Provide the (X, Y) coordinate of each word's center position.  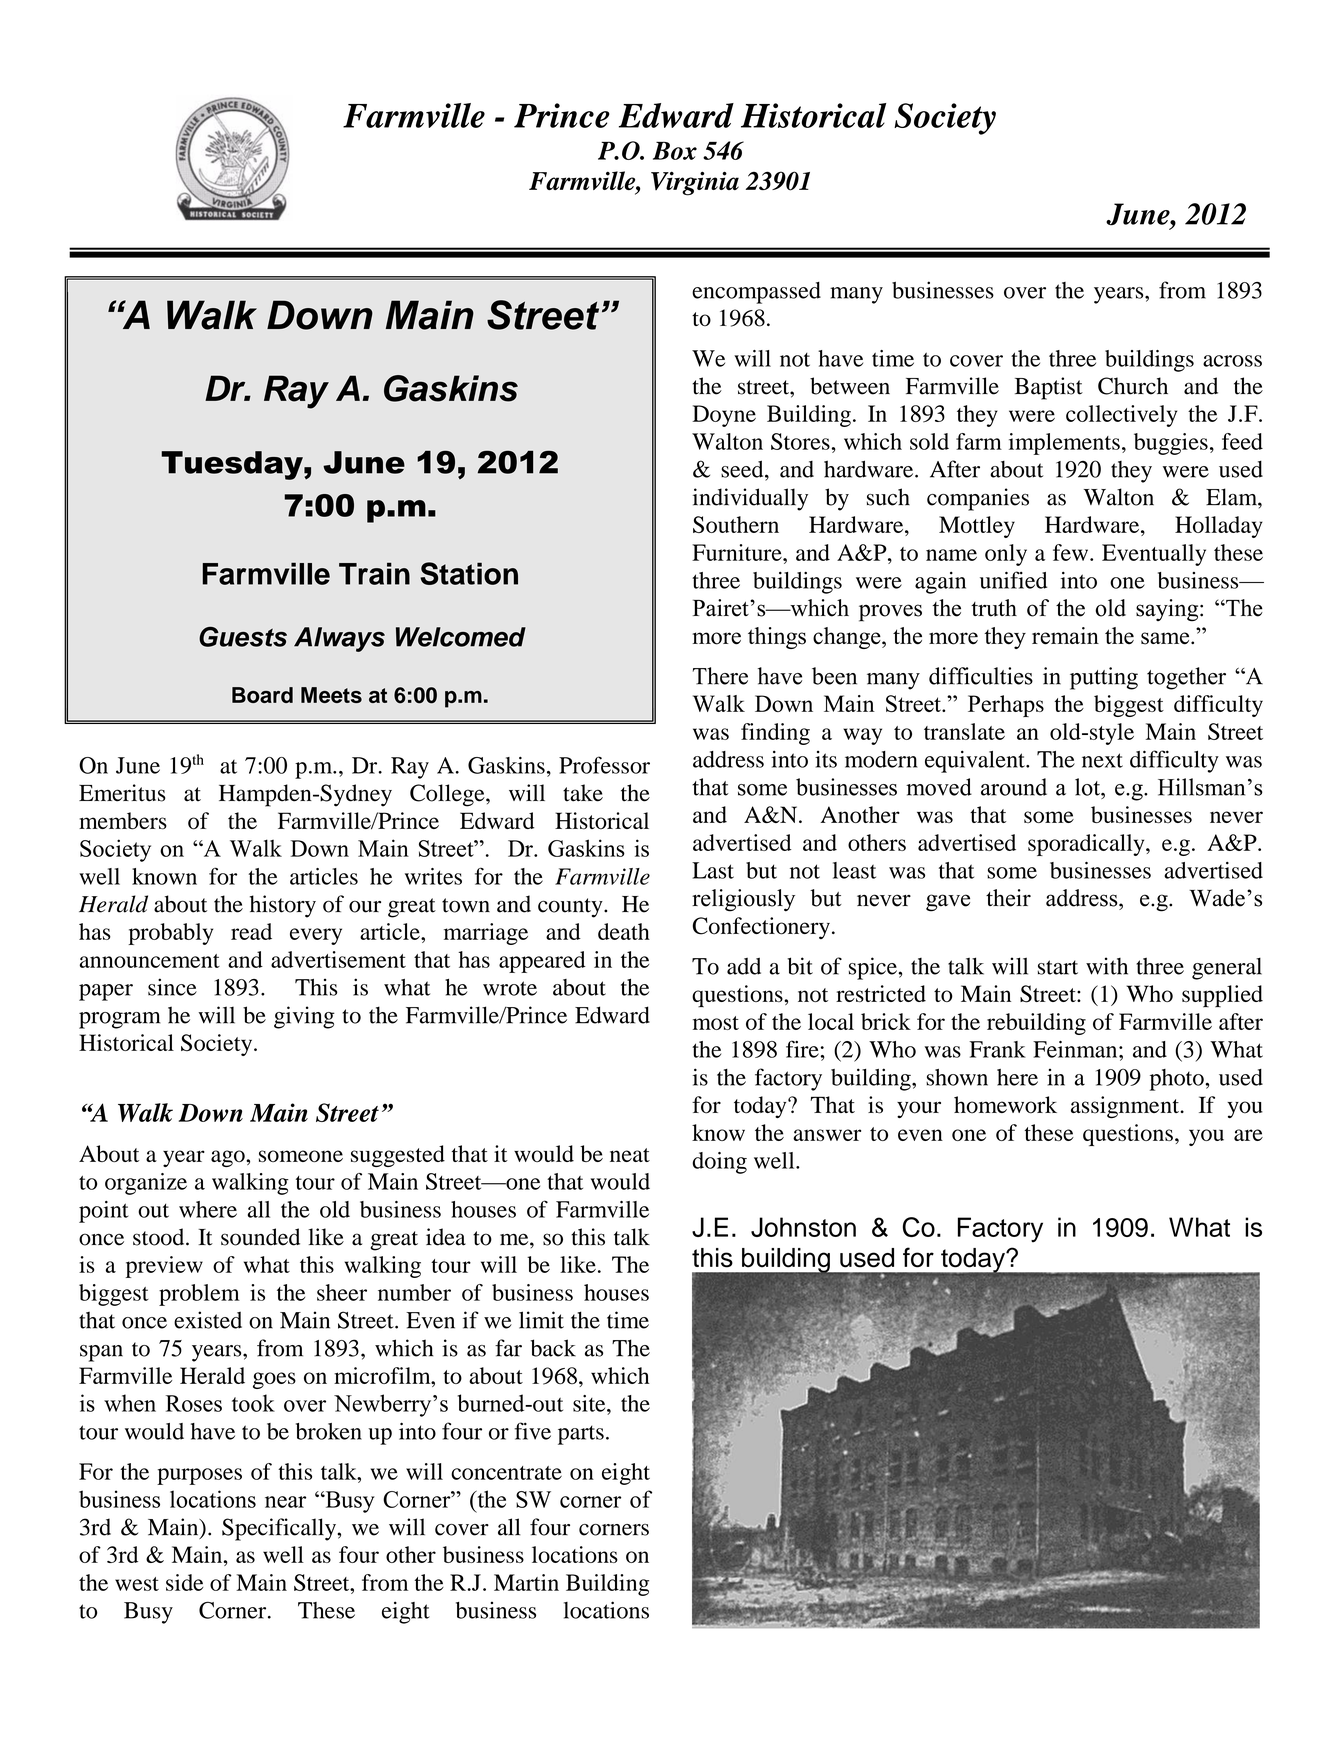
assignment (1126, 1107)
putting (1104, 678)
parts (581, 1435)
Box (675, 150)
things (777, 638)
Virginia (695, 183)
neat (630, 1155)
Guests (243, 637)
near (285, 1502)
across (1232, 361)
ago (229, 1158)
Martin (526, 1582)
